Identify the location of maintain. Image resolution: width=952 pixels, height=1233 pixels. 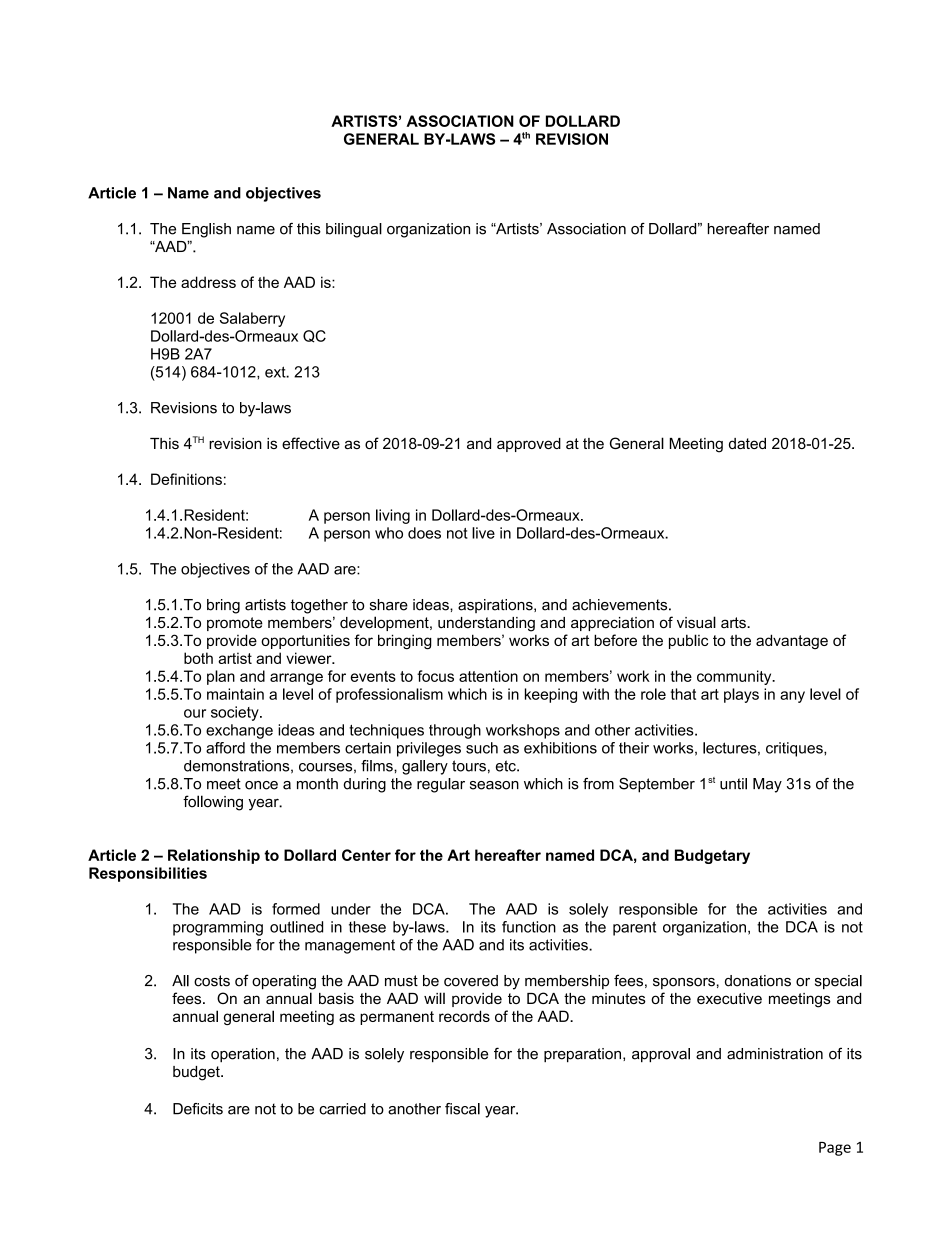
(235, 694).
